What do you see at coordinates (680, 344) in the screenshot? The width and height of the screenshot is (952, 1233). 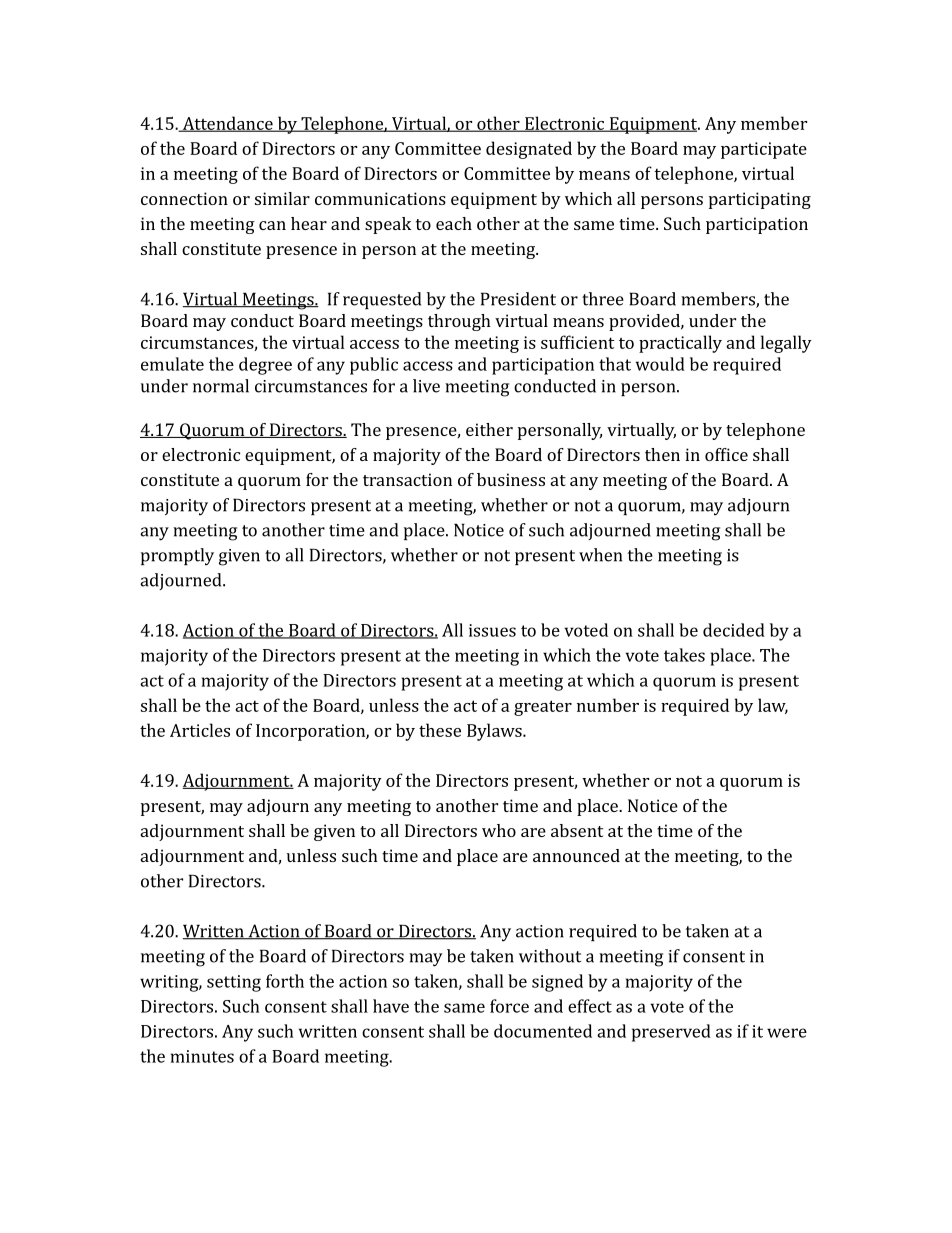 I see `practically` at bounding box center [680, 344].
